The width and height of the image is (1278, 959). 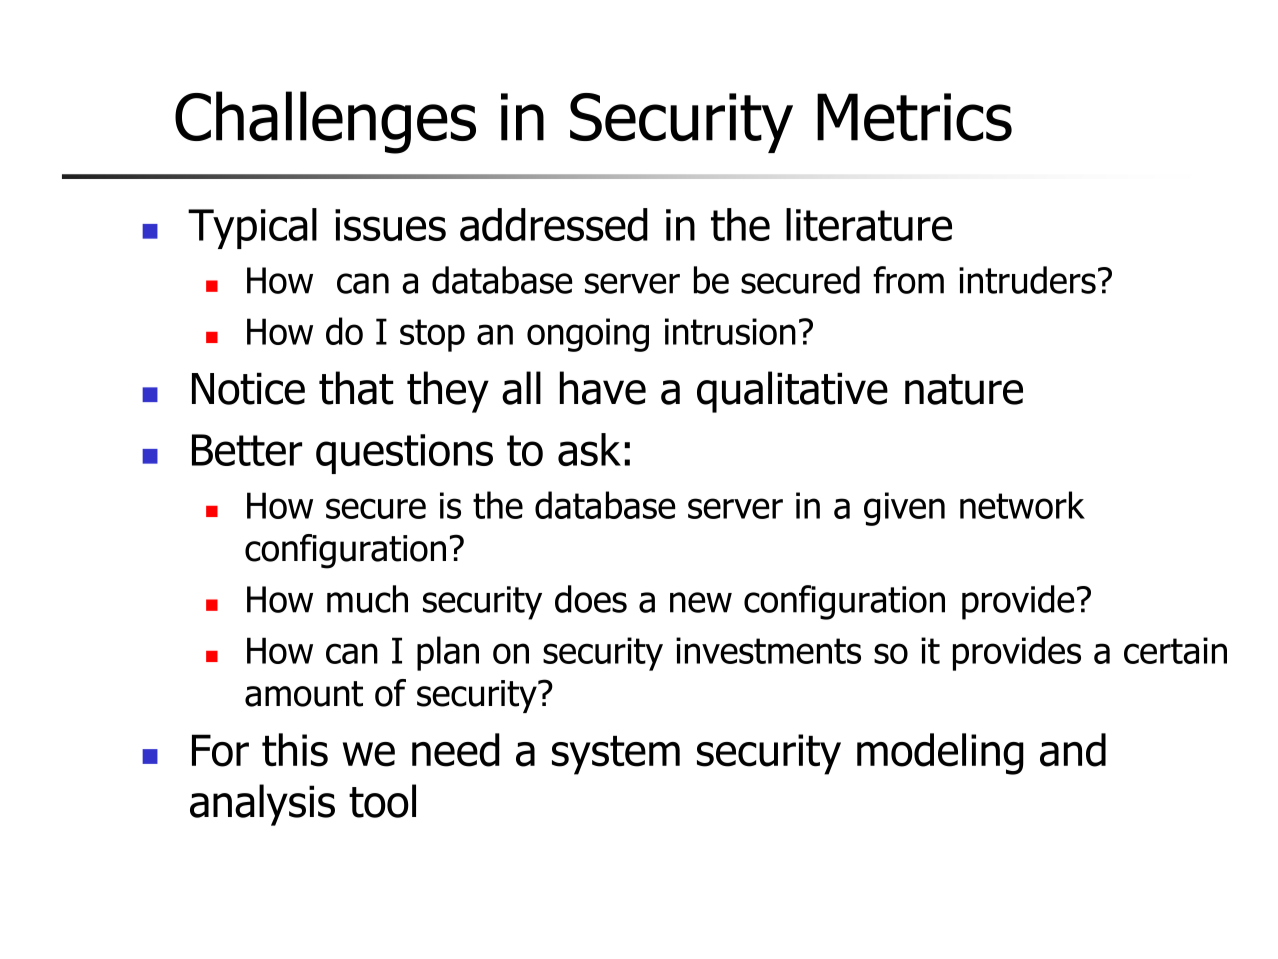 What do you see at coordinates (869, 224) in the image?
I see `literature` at bounding box center [869, 224].
